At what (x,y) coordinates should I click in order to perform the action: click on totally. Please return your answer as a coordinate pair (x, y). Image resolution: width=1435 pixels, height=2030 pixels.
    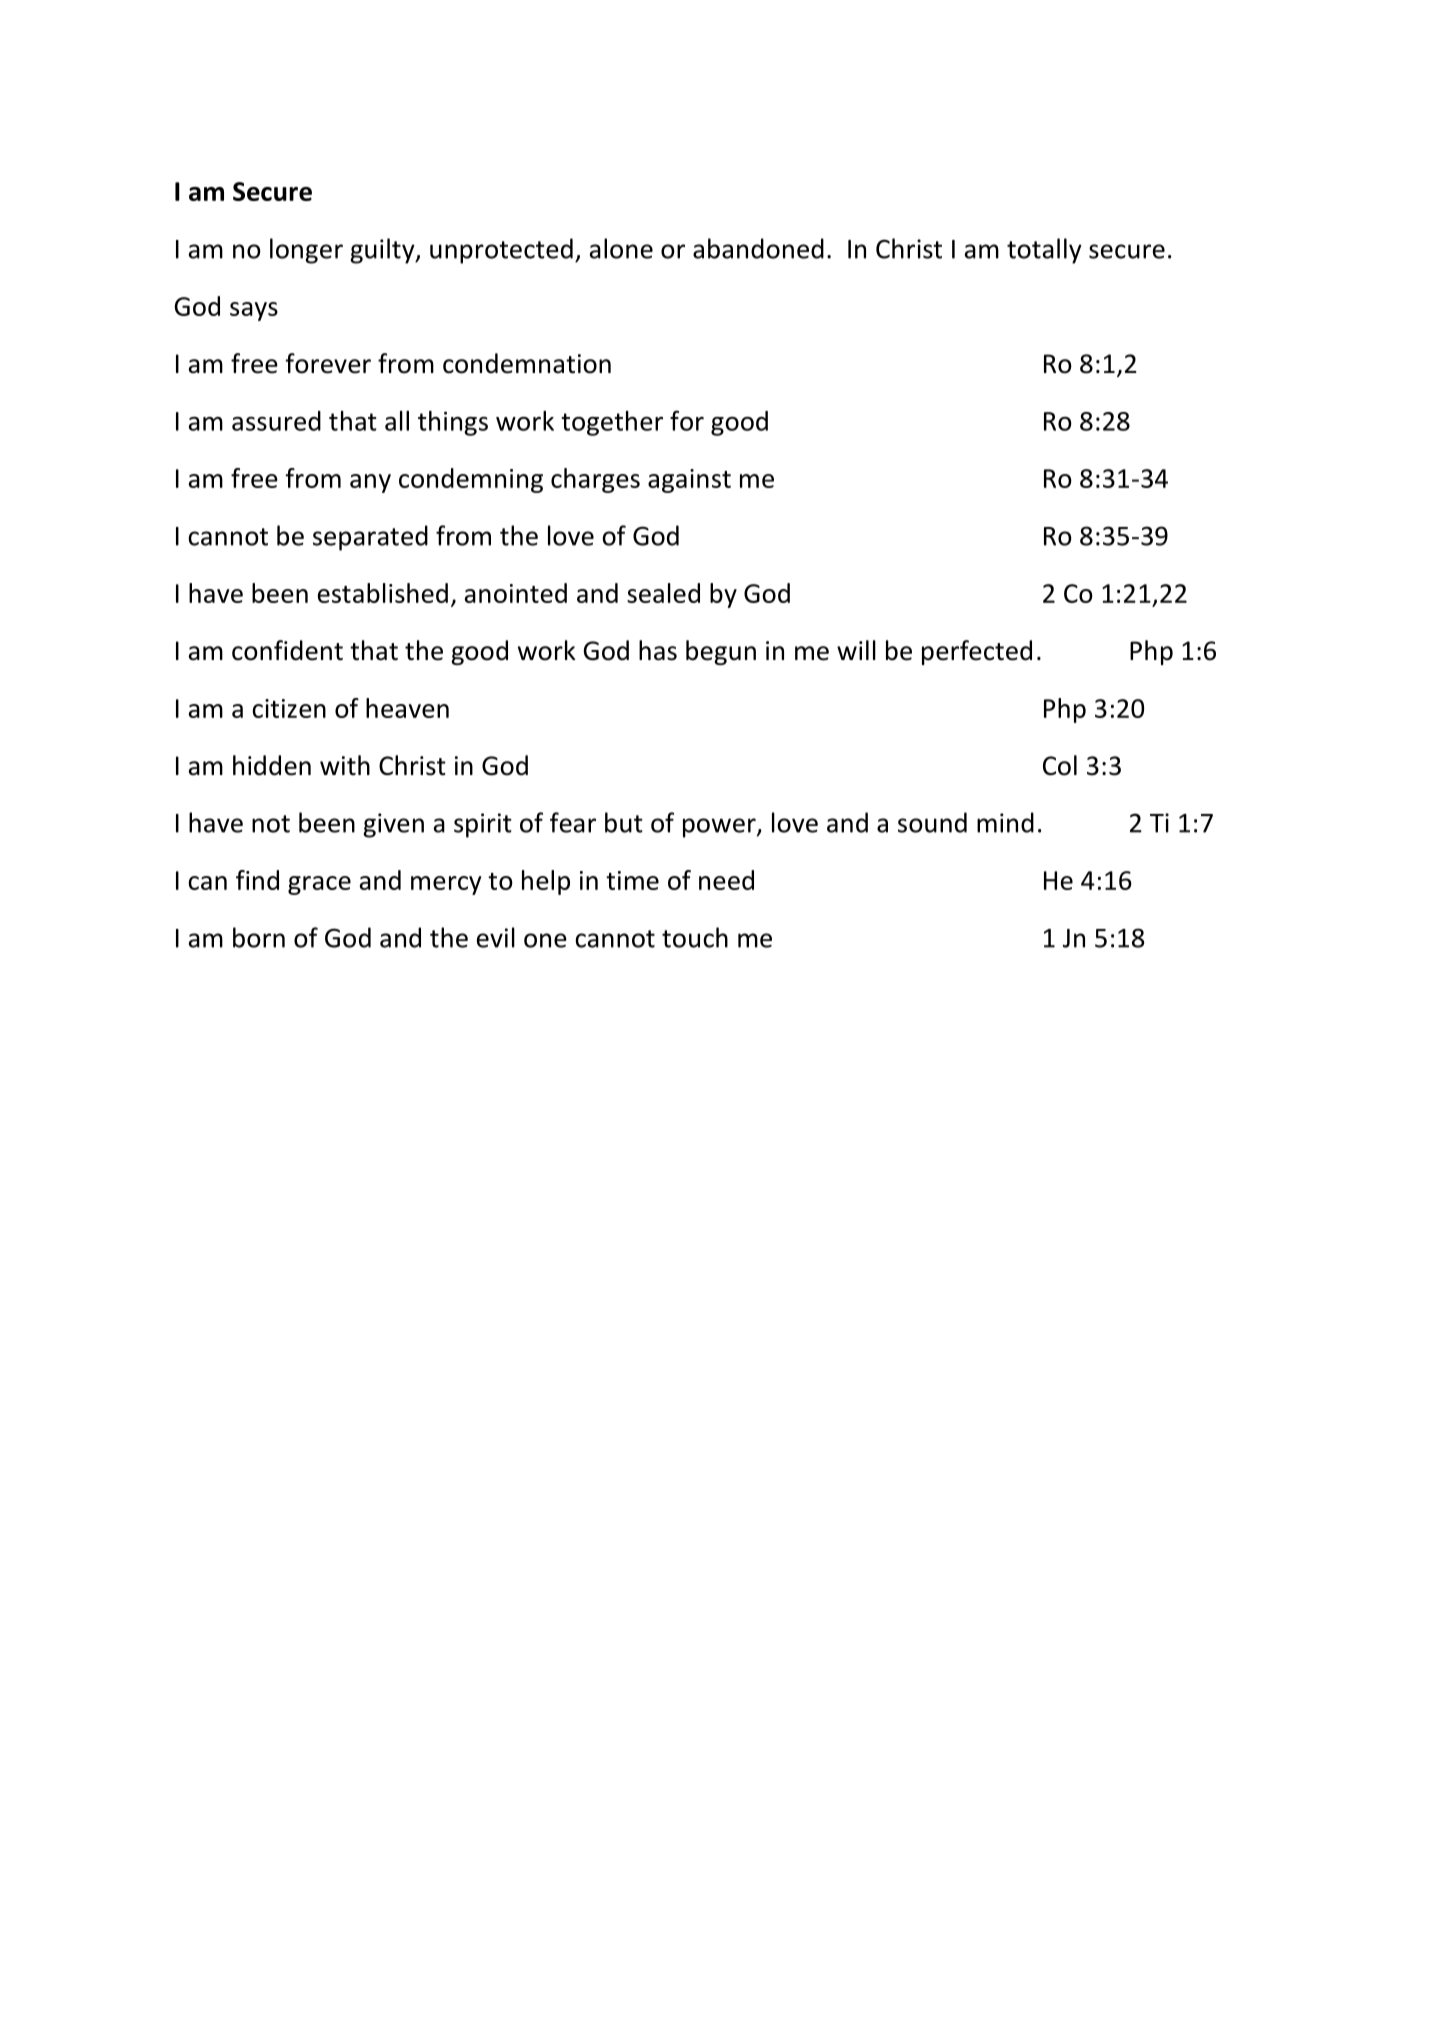
    Looking at the image, I should click on (1044, 251).
